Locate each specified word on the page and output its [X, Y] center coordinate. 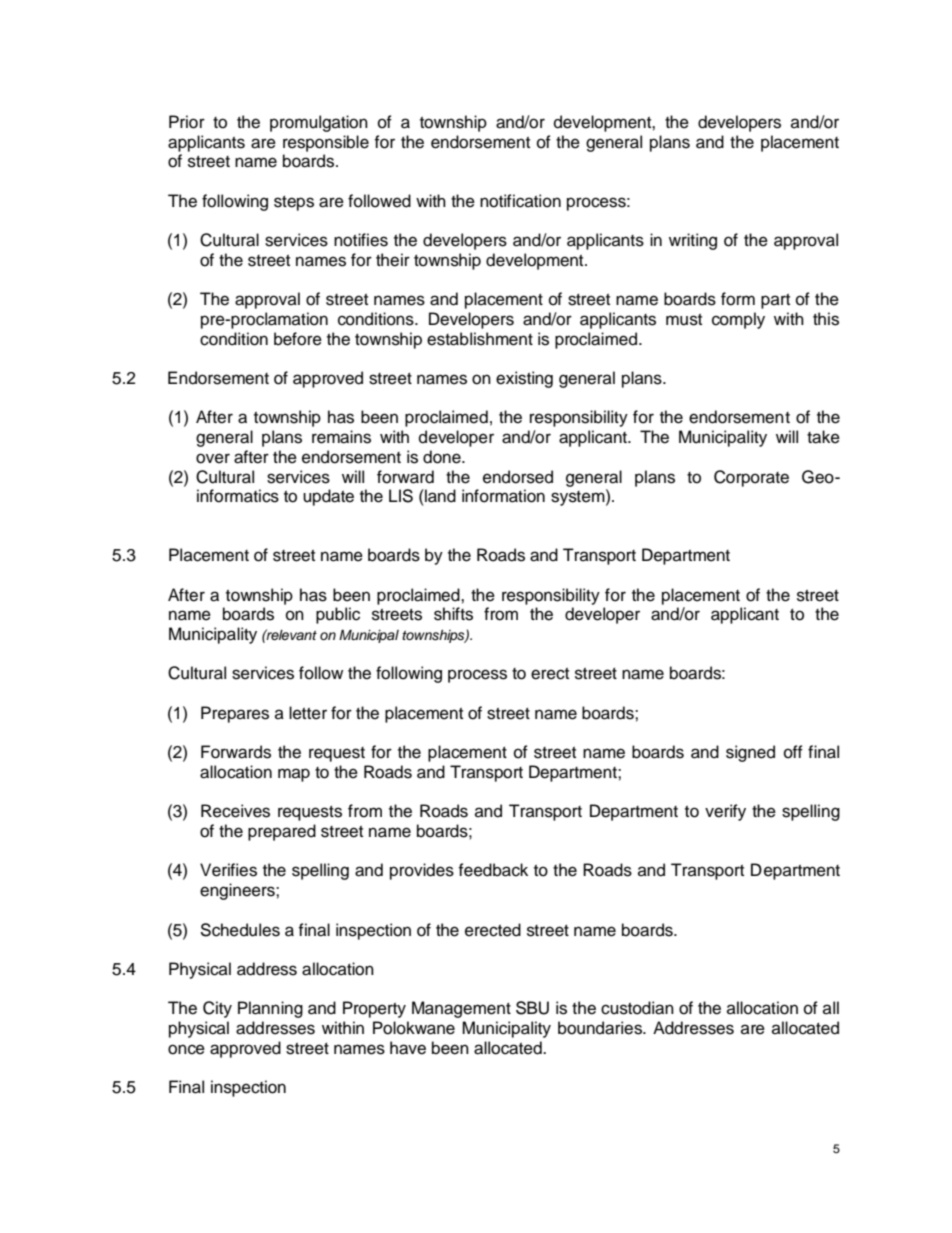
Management [461, 1009]
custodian [637, 1008]
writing [693, 241]
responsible [326, 143]
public [338, 615]
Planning [270, 1009]
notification [520, 201]
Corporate [751, 478]
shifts [453, 614]
